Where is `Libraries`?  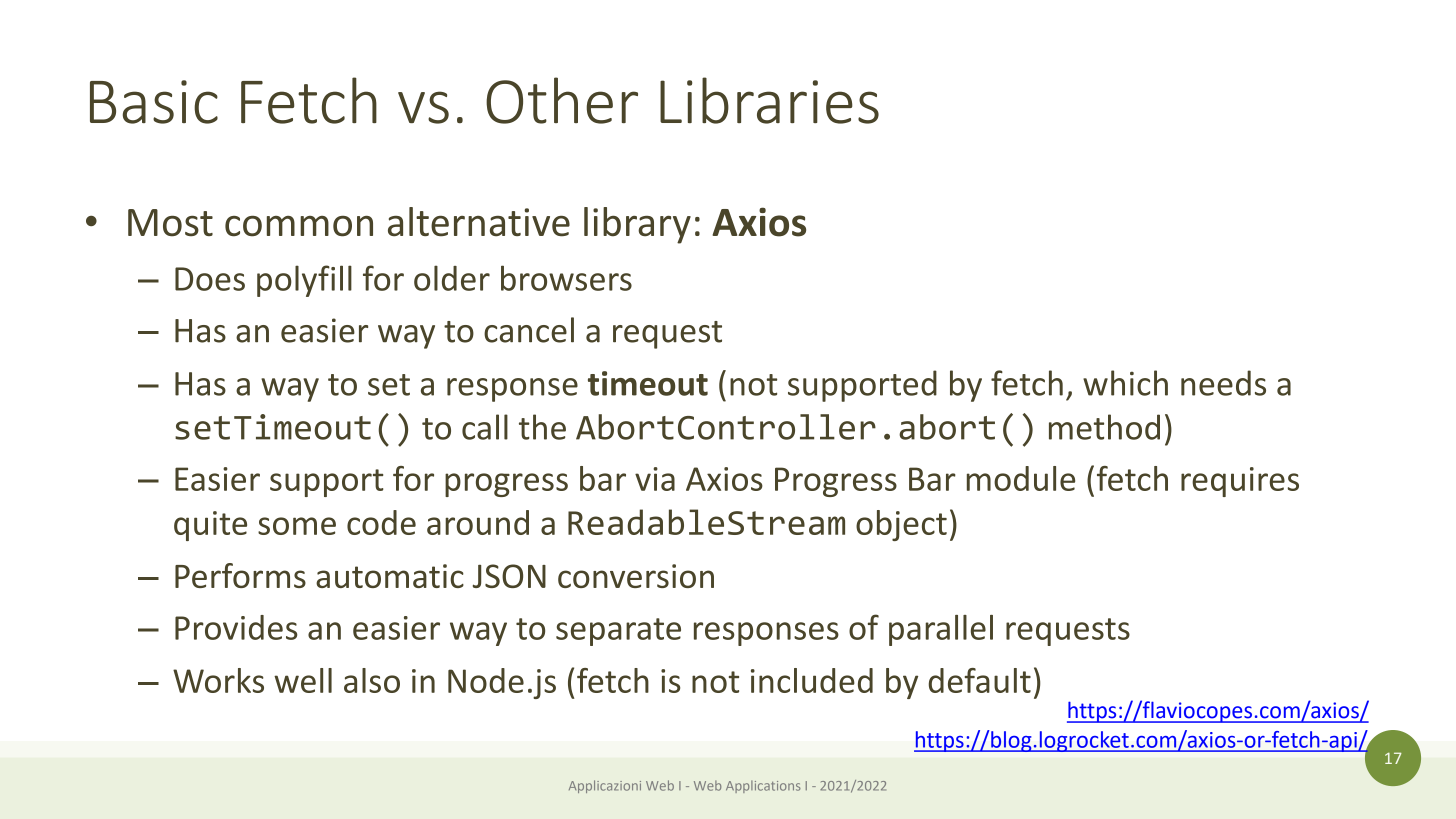
Libraries is located at coordinates (769, 100).
